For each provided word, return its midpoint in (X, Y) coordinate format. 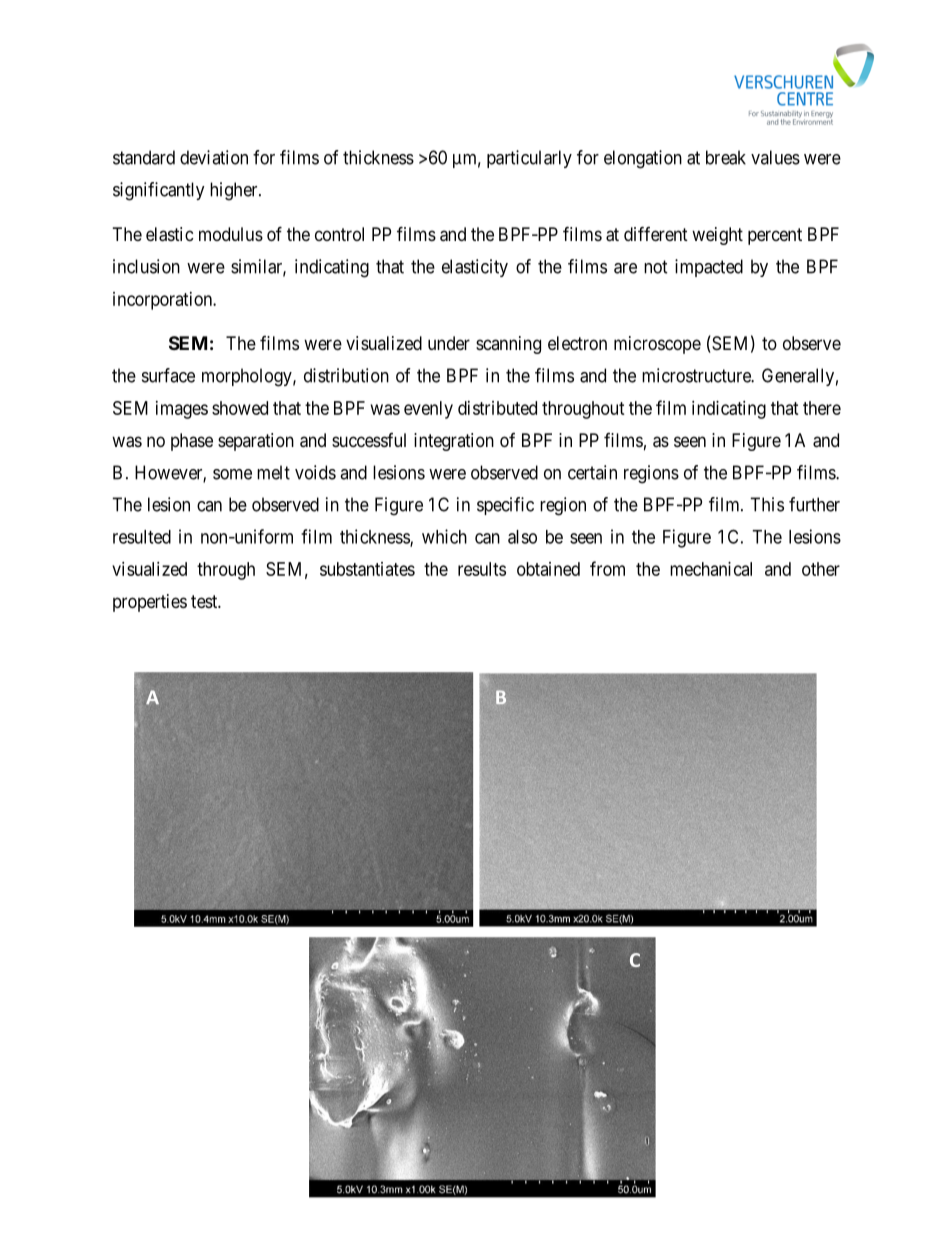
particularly (529, 159)
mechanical (711, 569)
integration (454, 442)
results (482, 569)
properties (150, 603)
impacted (709, 268)
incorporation (164, 301)
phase (192, 442)
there (822, 408)
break (726, 157)
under (449, 343)
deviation (214, 157)
